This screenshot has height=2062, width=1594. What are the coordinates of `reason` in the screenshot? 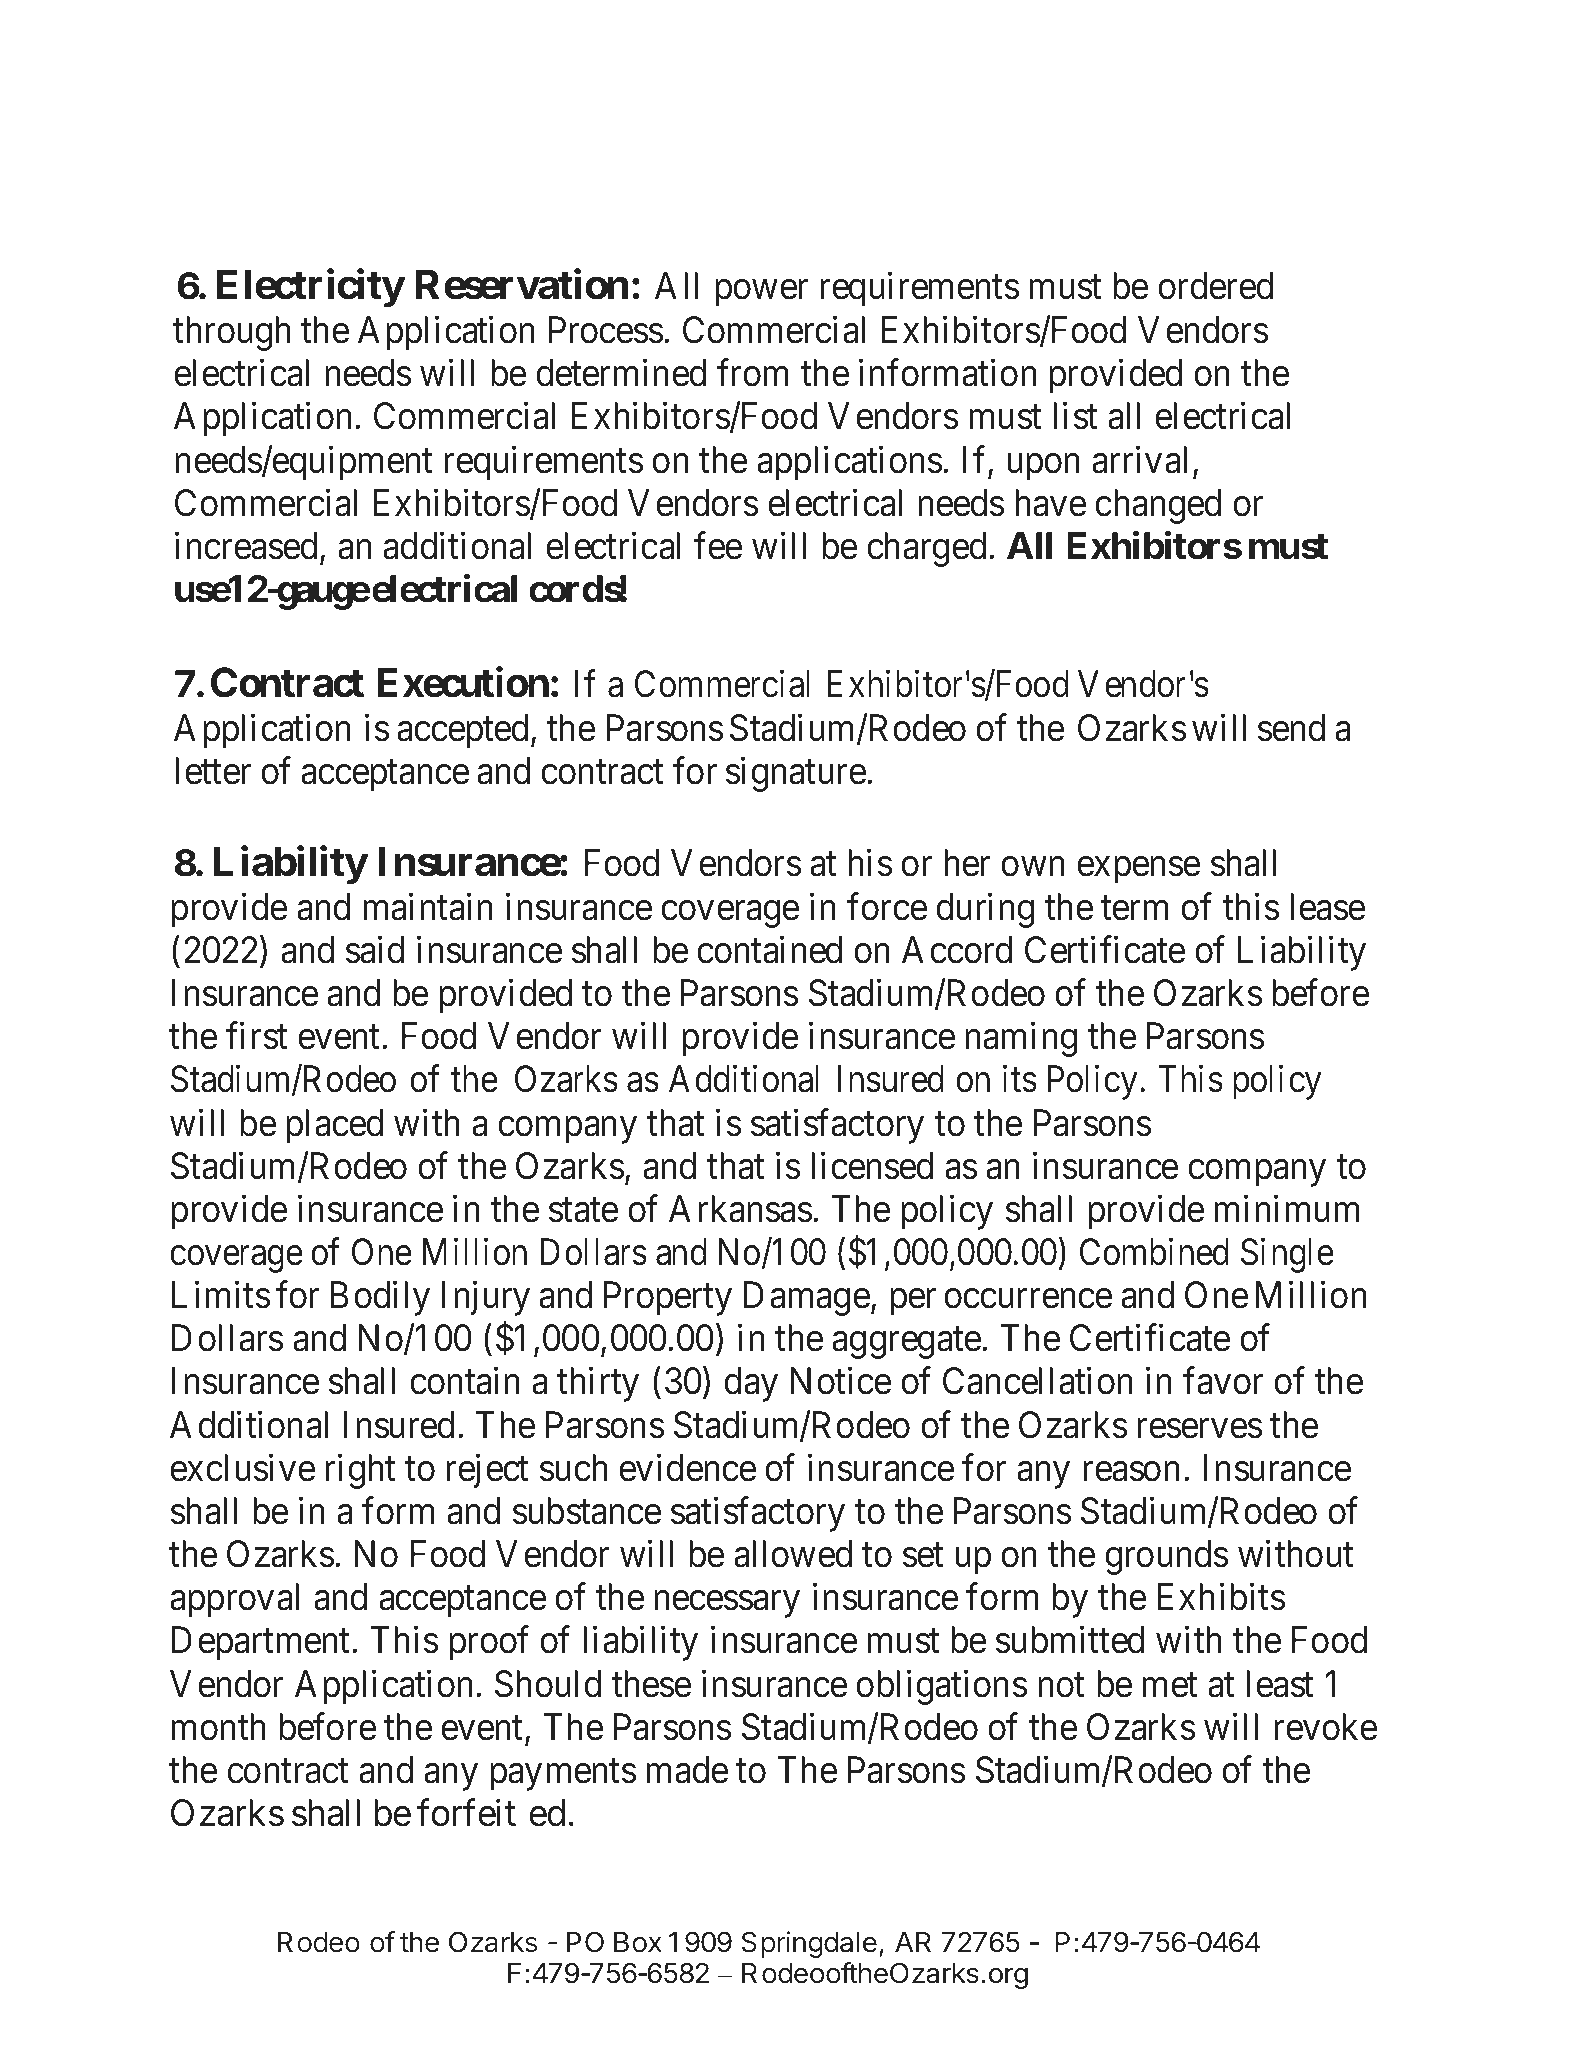 It's located at (1131, 1472).
